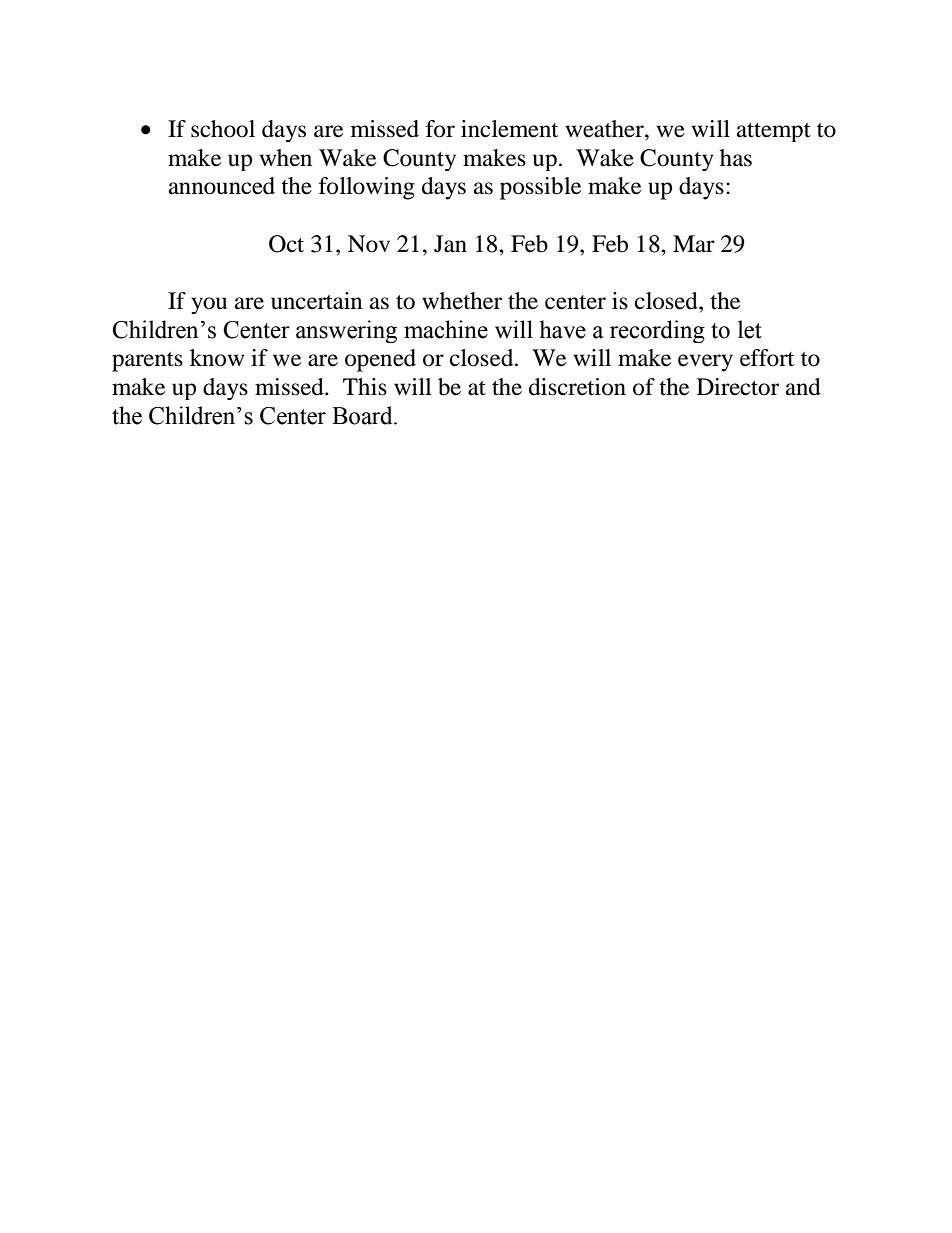 This screenshot has width=952, height=1233. I want to click on attempt, so click(774, 132).
